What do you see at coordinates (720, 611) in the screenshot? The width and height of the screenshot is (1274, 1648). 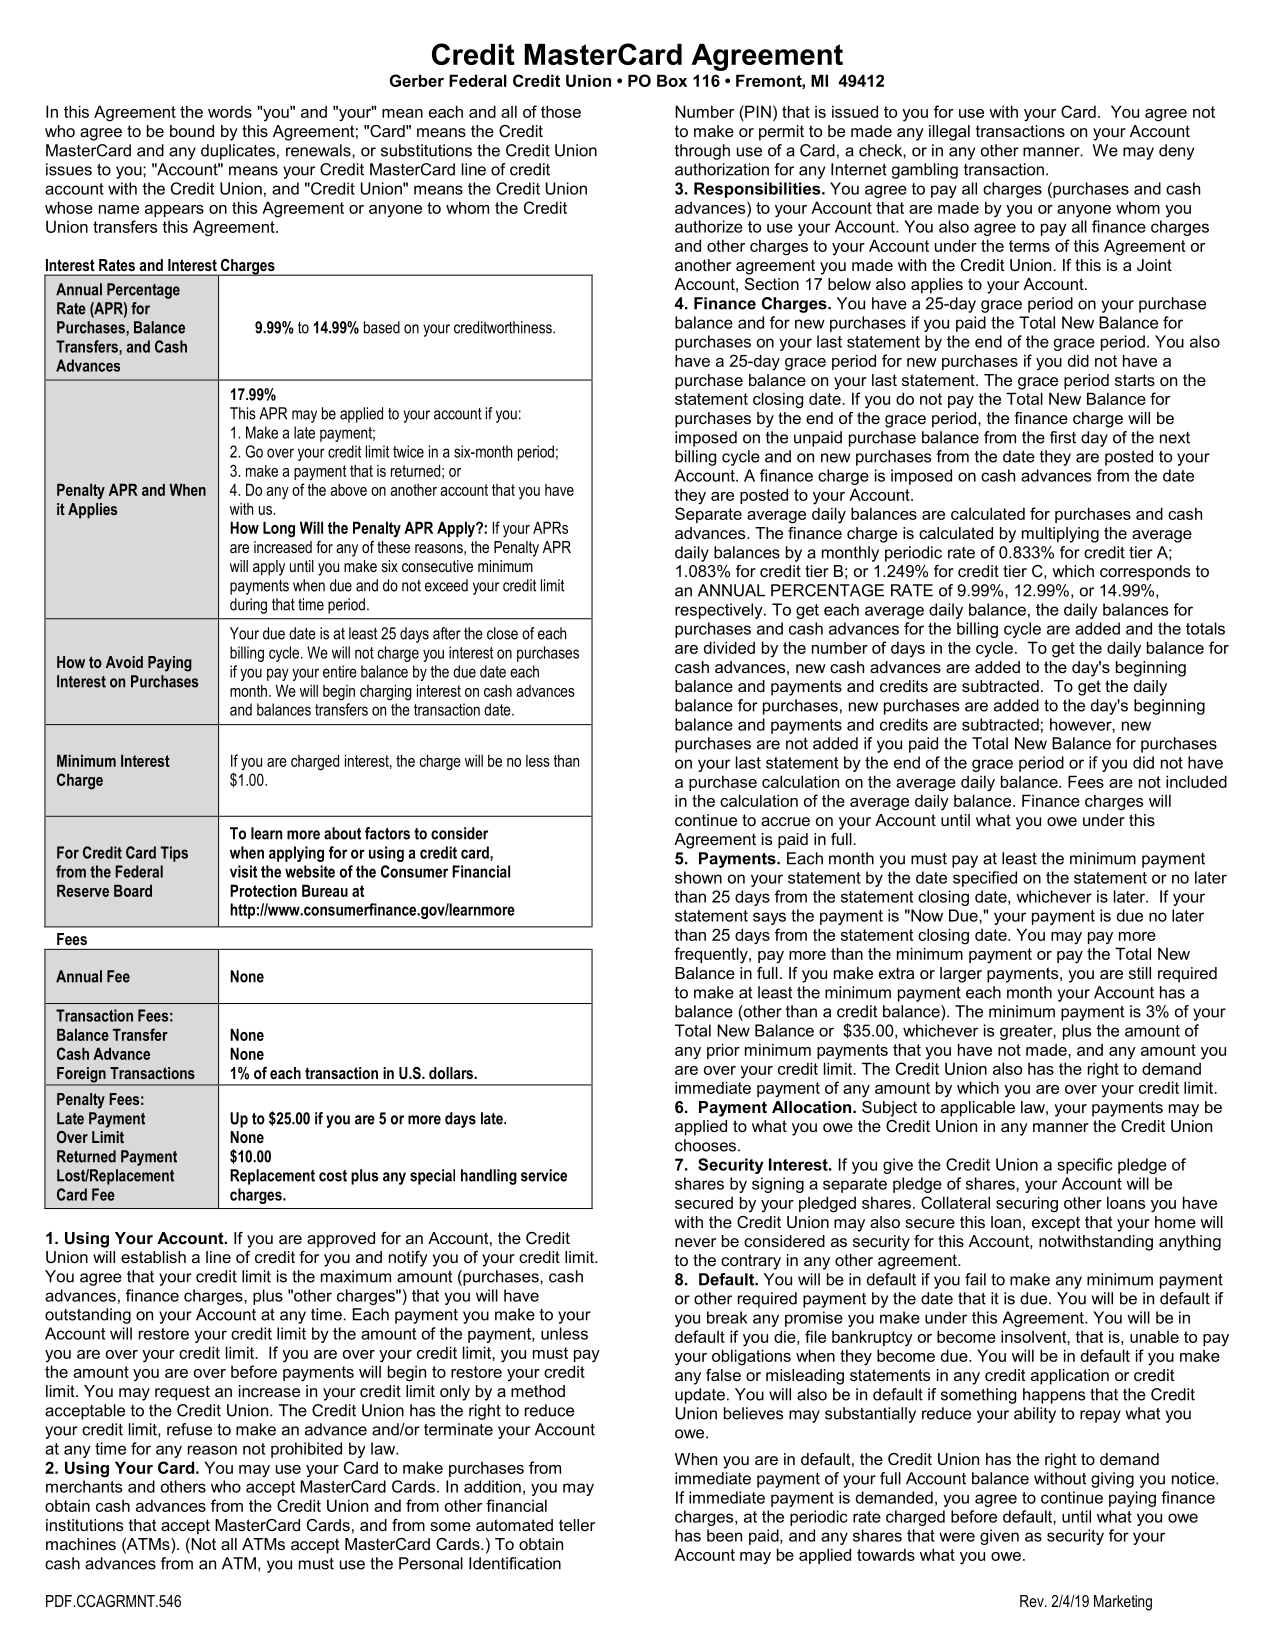 I see `respectively` at bounding box center [720, 611].
